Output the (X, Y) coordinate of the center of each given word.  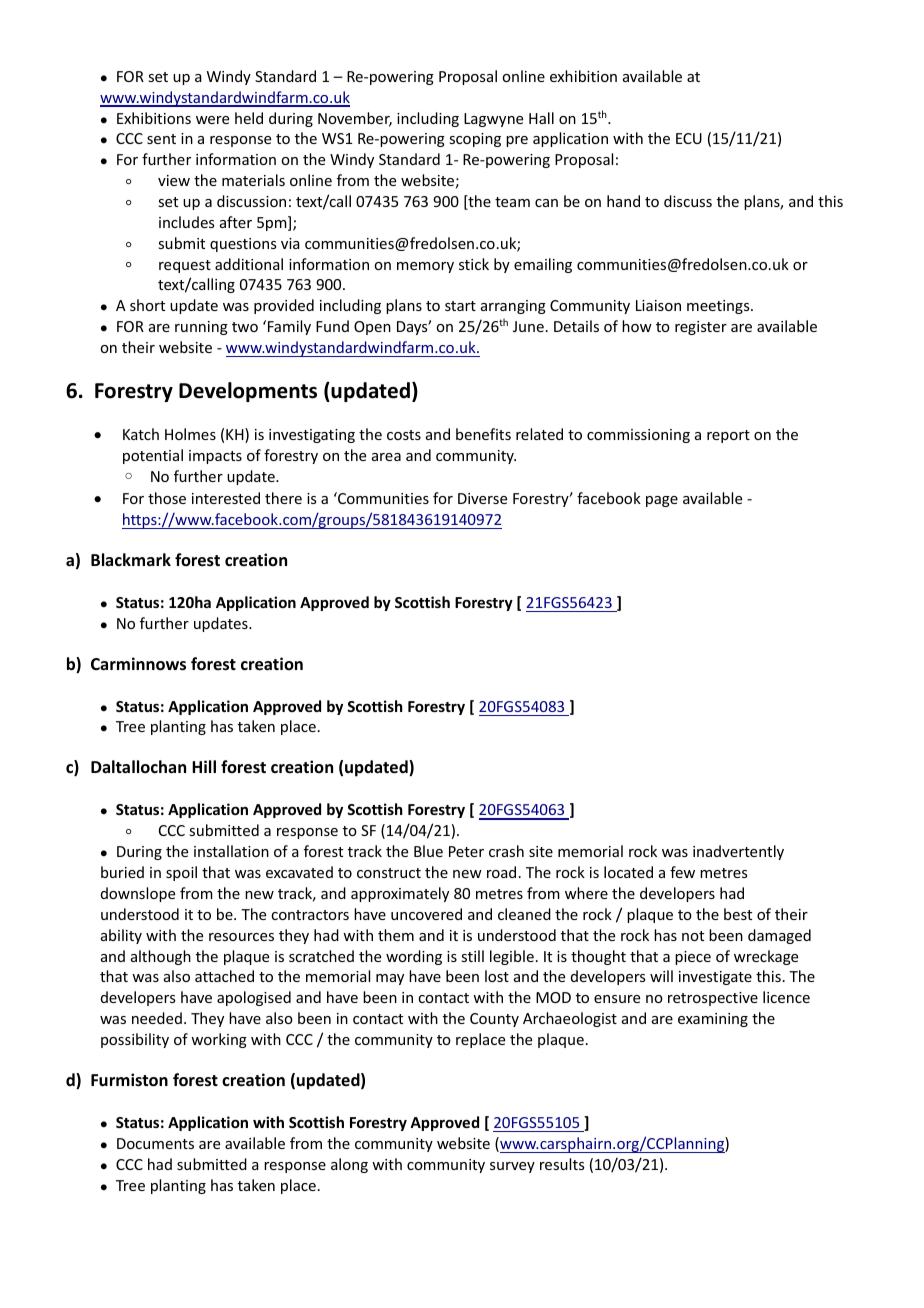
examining (713, 1020)
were (212, 120)
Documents (155, 1143)
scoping (475, 140)
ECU (689, 138)
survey (512, 1167)
